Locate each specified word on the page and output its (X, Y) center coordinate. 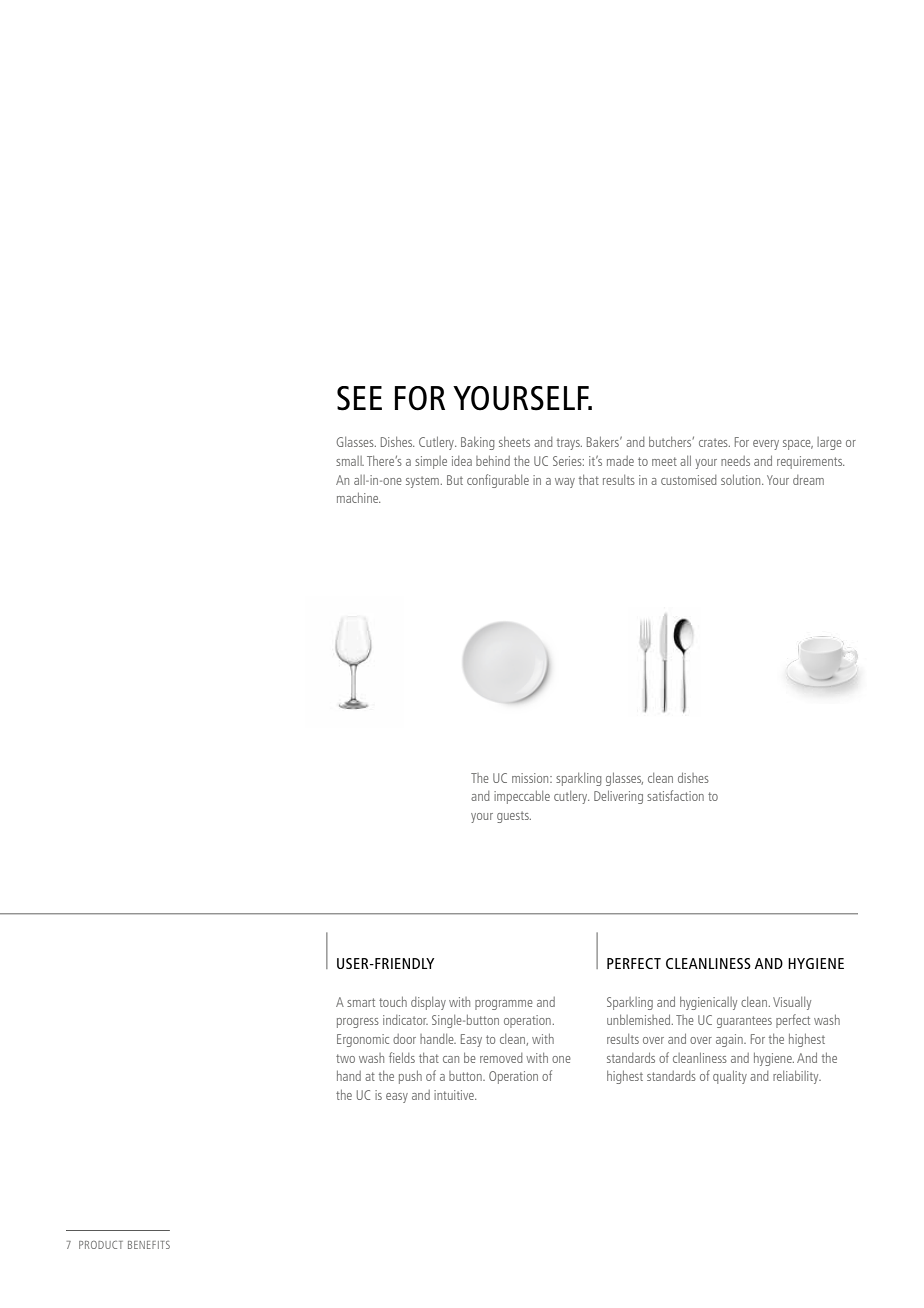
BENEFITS (149, 1245)
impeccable (522, 797)
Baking (477, 443)
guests (514, 817)
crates (714, 442)
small (350, 461)
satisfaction (675, 795)
